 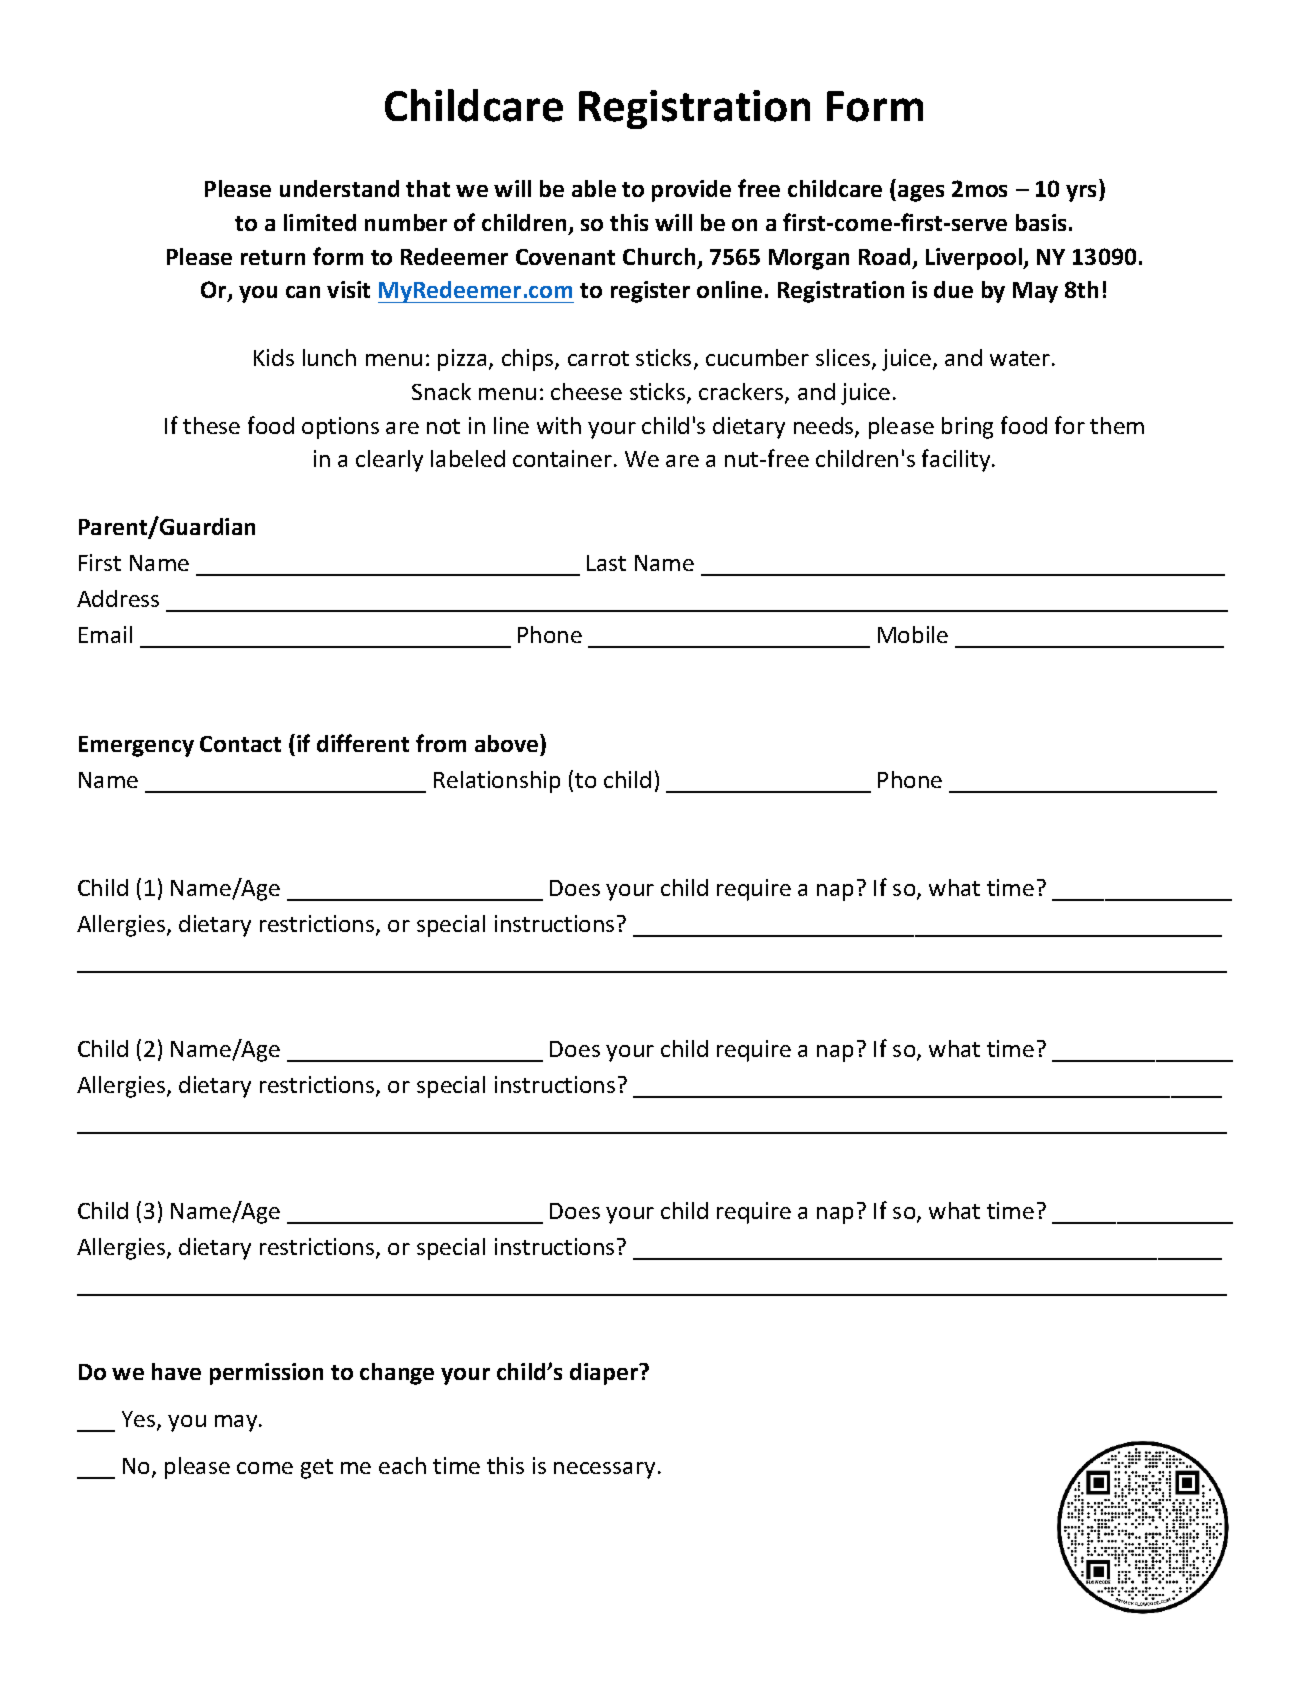 What do you see at coordinates (136, 746) in the screenshot?
I see `Emergency` at bounding box center [136, 746].
